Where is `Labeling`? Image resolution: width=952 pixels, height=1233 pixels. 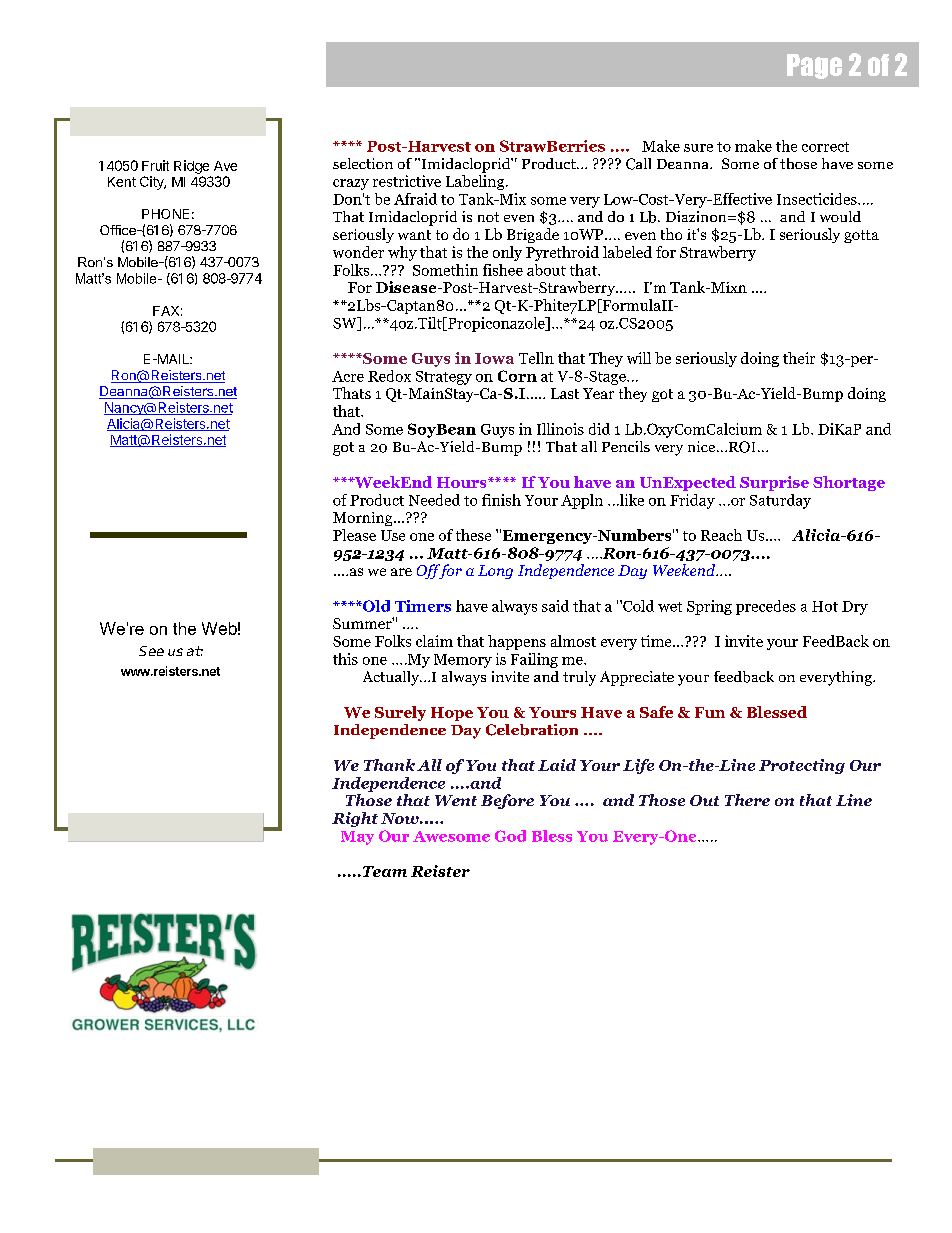
Labeling is located at coordinates (476, 182).
